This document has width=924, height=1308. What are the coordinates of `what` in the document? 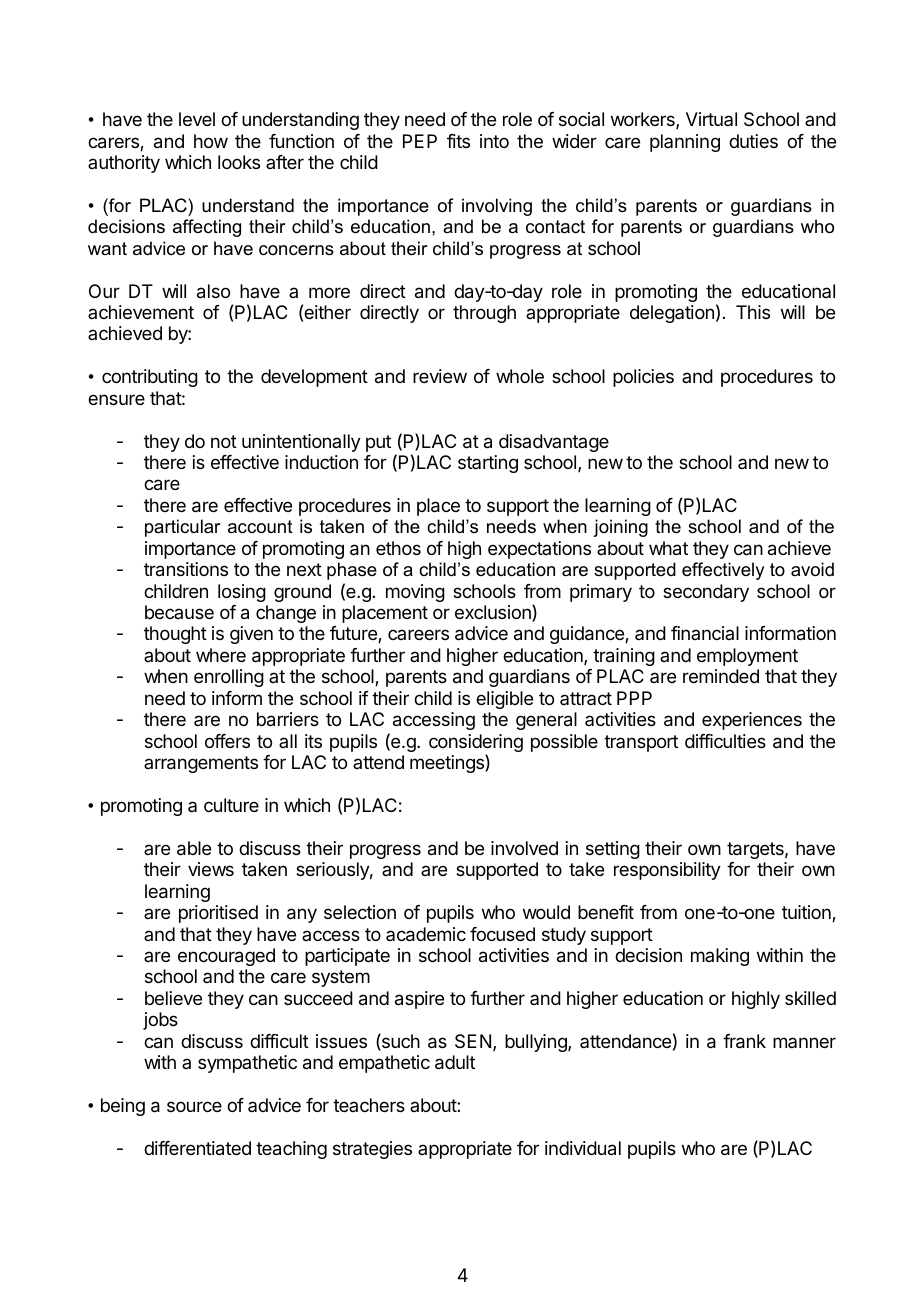 It's located at (668, 548).
